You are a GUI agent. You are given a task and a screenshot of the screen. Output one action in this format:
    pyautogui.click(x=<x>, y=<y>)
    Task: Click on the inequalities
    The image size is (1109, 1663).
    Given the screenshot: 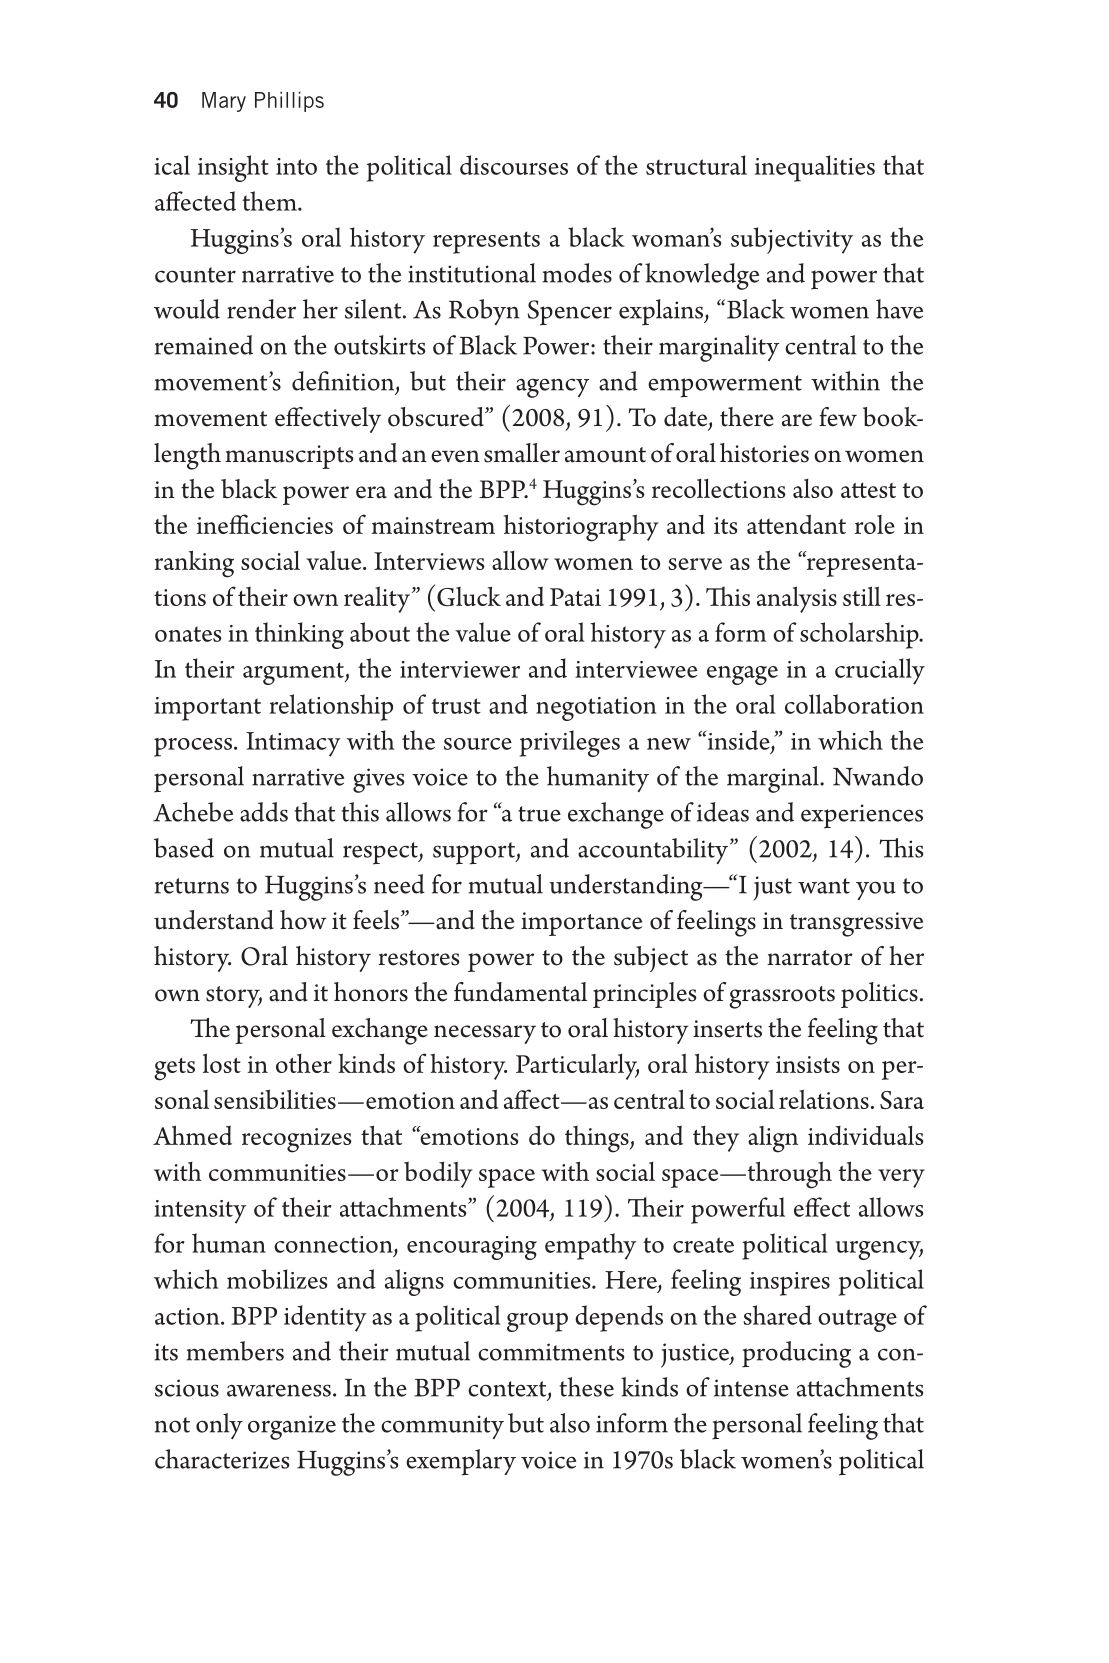 What is the action you would take?
    pyautogui.click(x=815, y=168)
